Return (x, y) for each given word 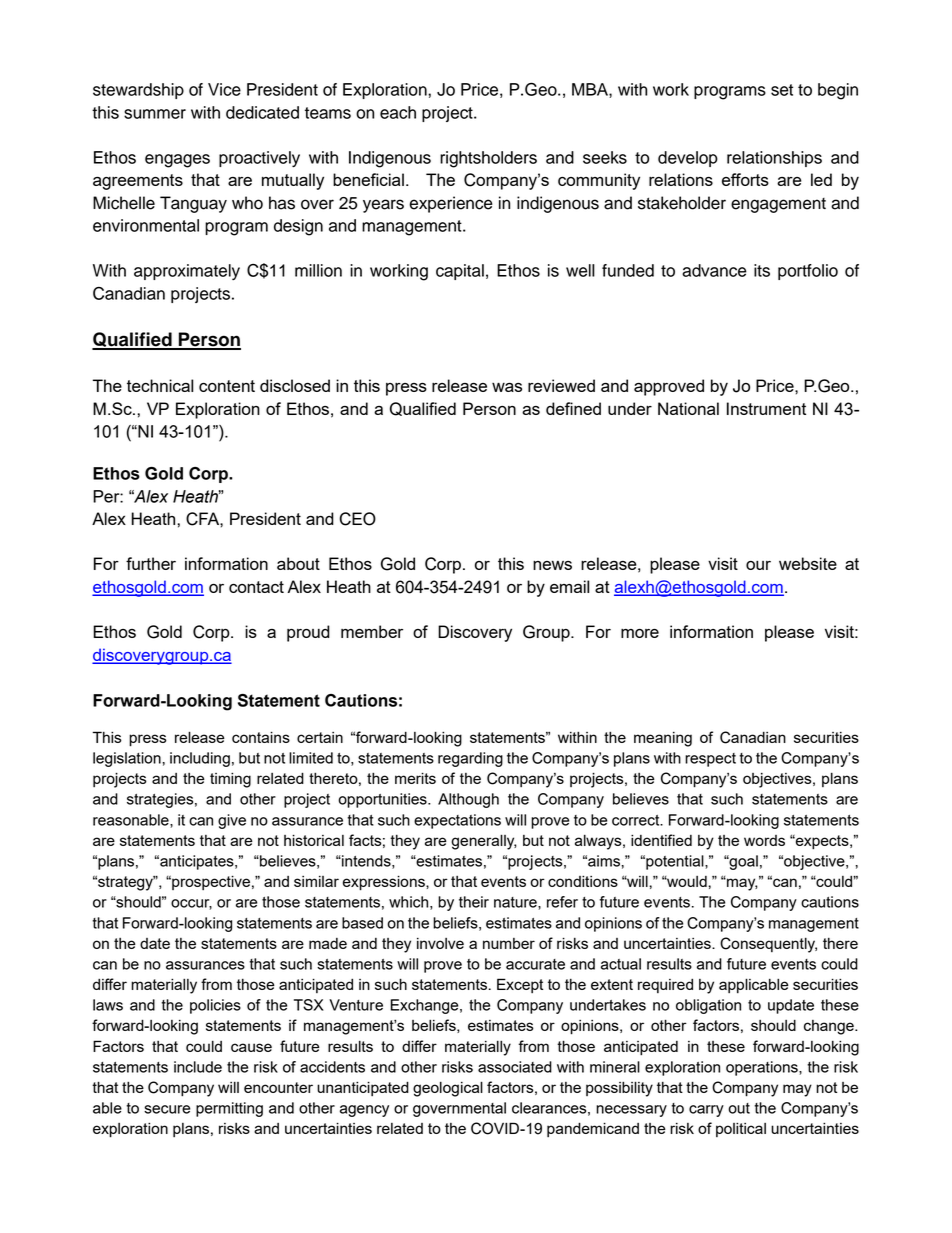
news (552, 565)
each (398, 112)
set (782, 90)
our (758, 565)
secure (167, 1109)
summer (155, 114)
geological (448, 1089)
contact (256, 587)
